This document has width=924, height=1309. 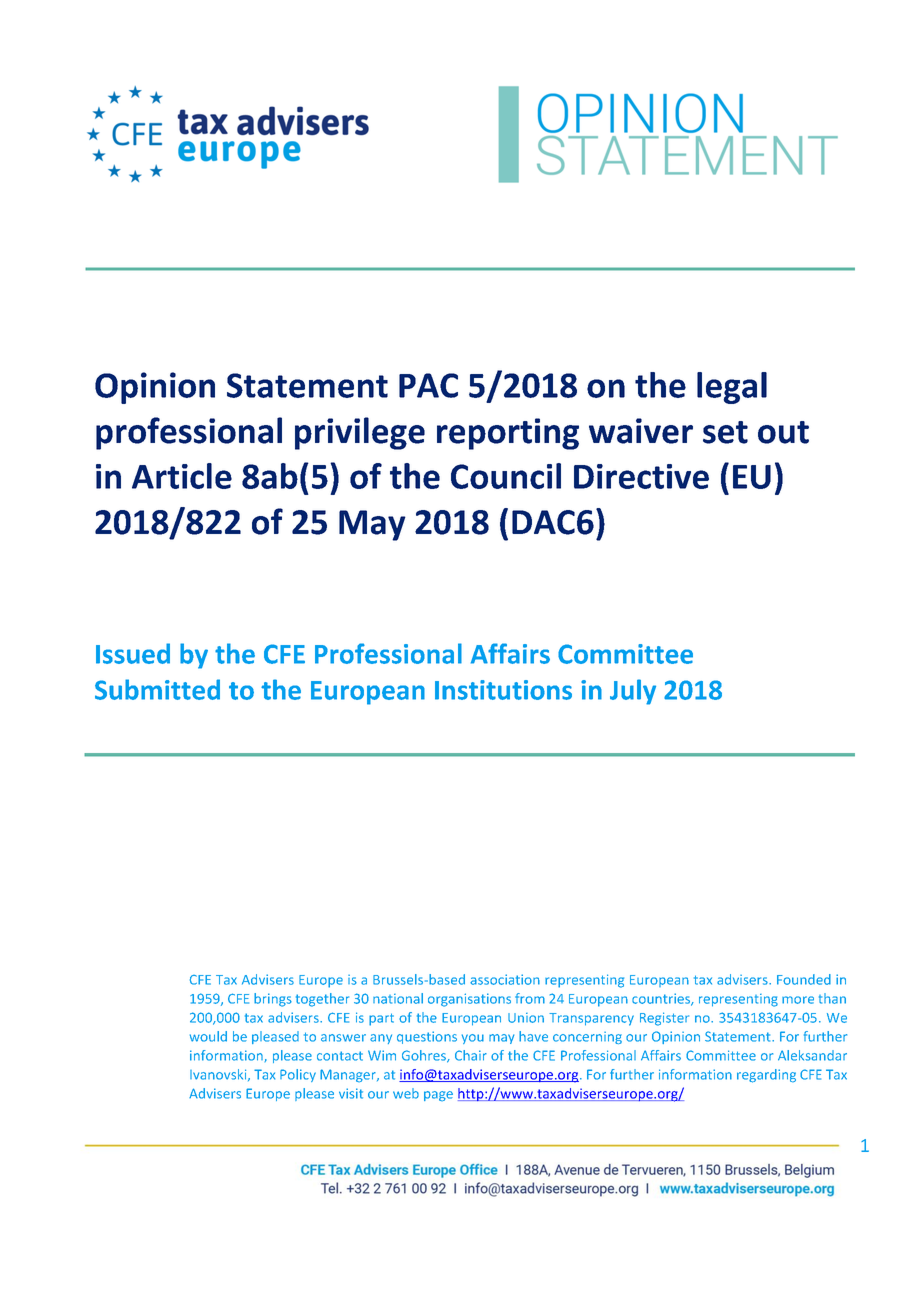 I want to click on Article, so click(x=182, y=476).
